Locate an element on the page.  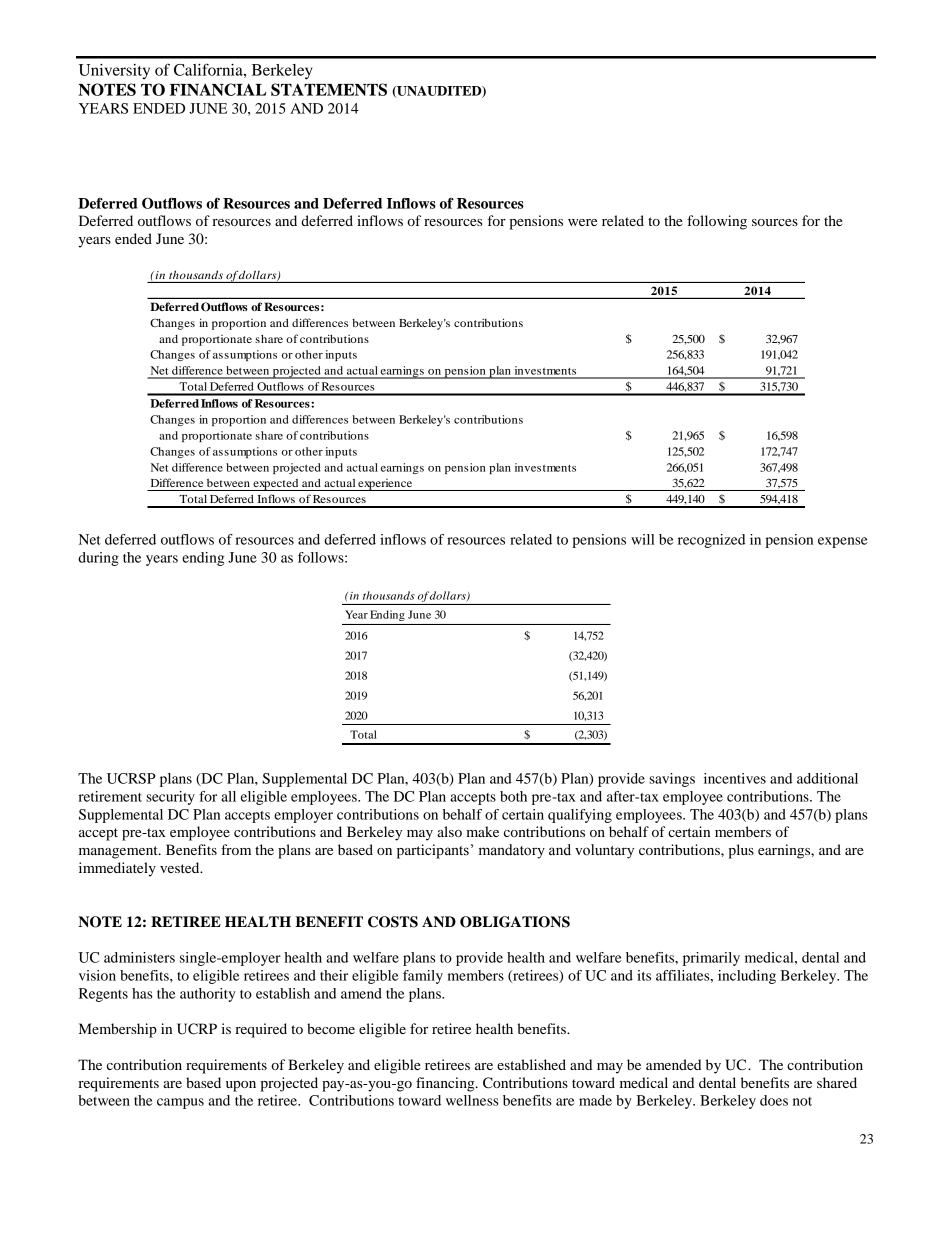
incentives is located at coordinates (735, 778).
